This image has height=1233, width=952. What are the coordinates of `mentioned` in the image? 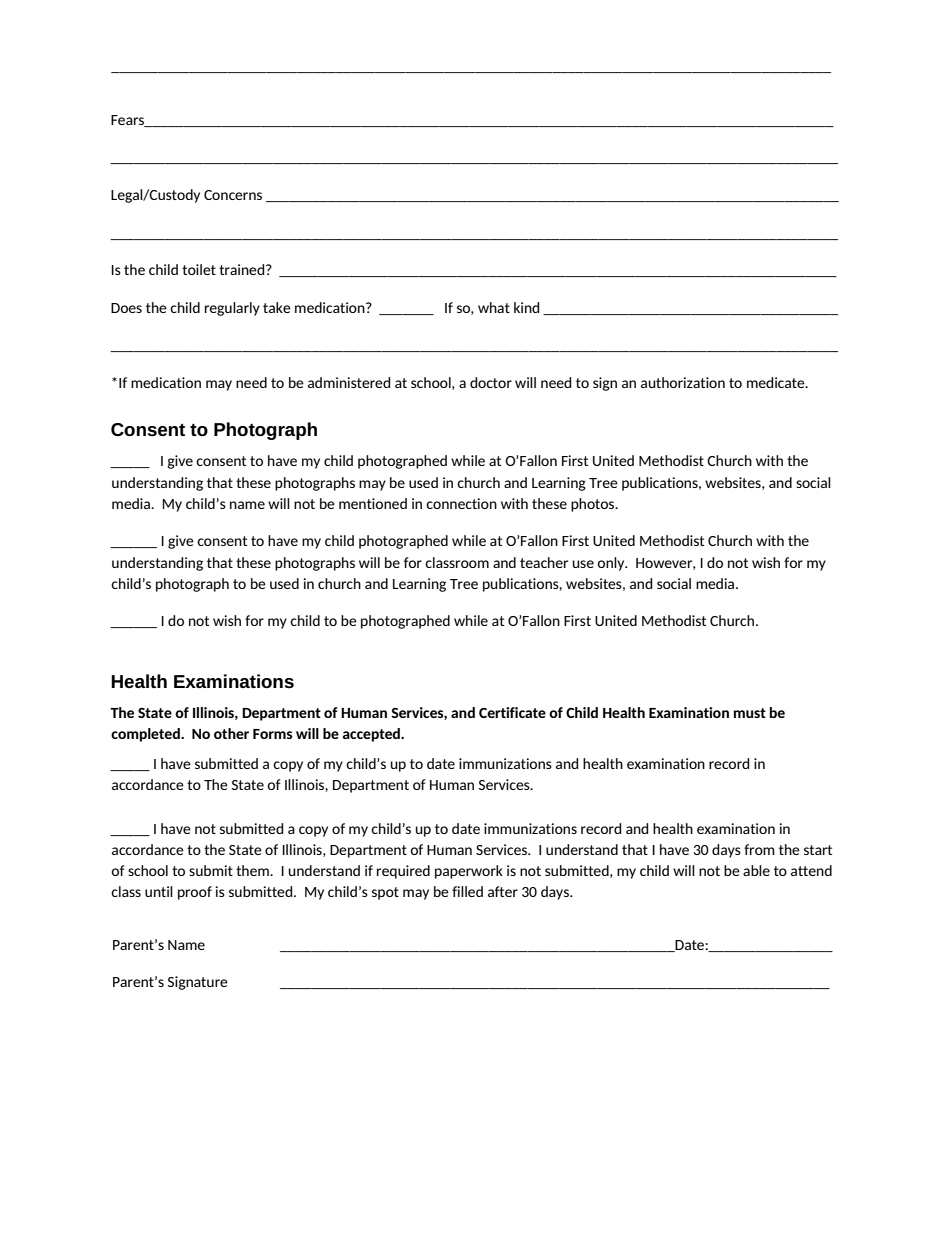 It's located at (373, 503).
